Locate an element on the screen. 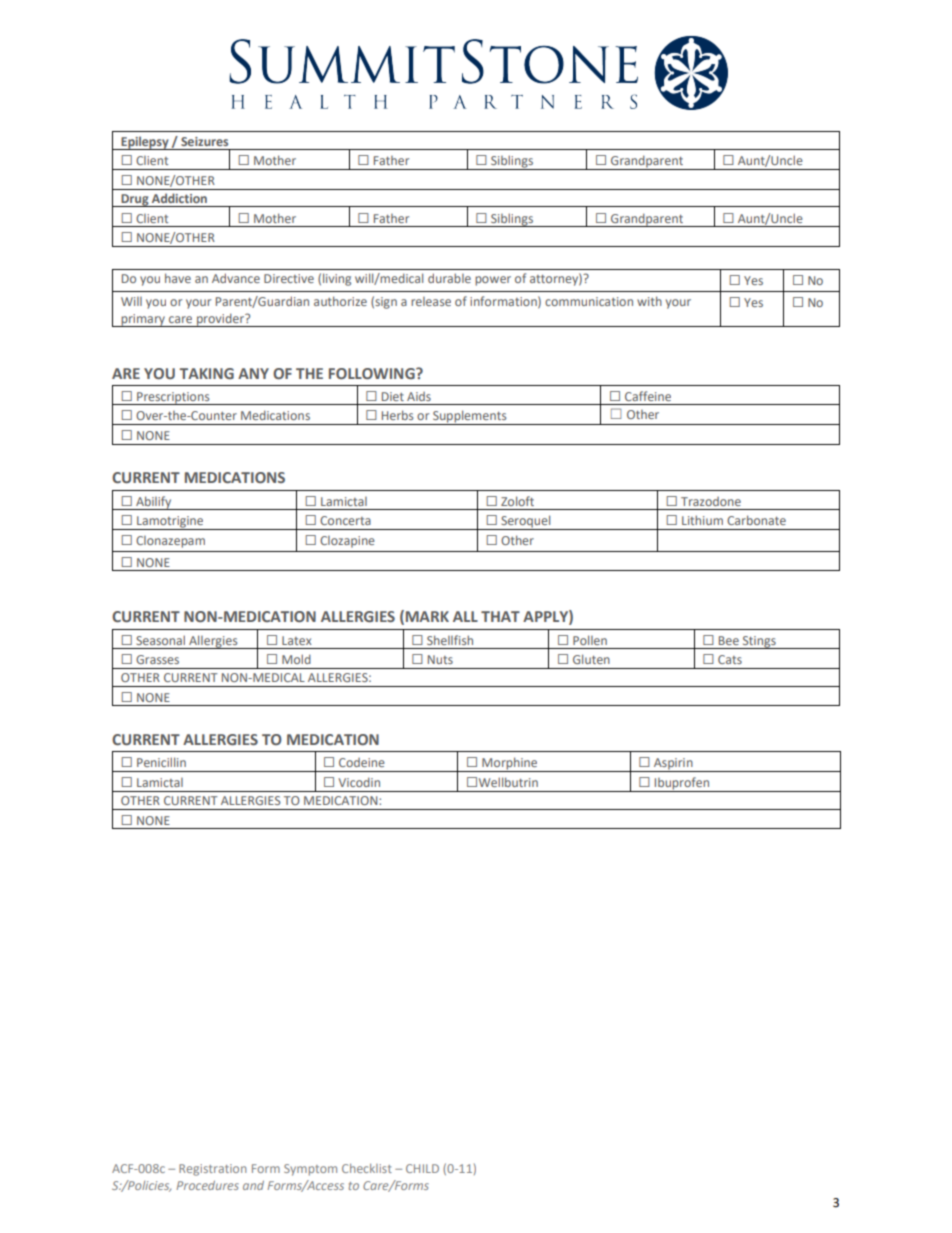 This screenshot has width=952, height=1233. durable is located at coordinates (449, 278).
